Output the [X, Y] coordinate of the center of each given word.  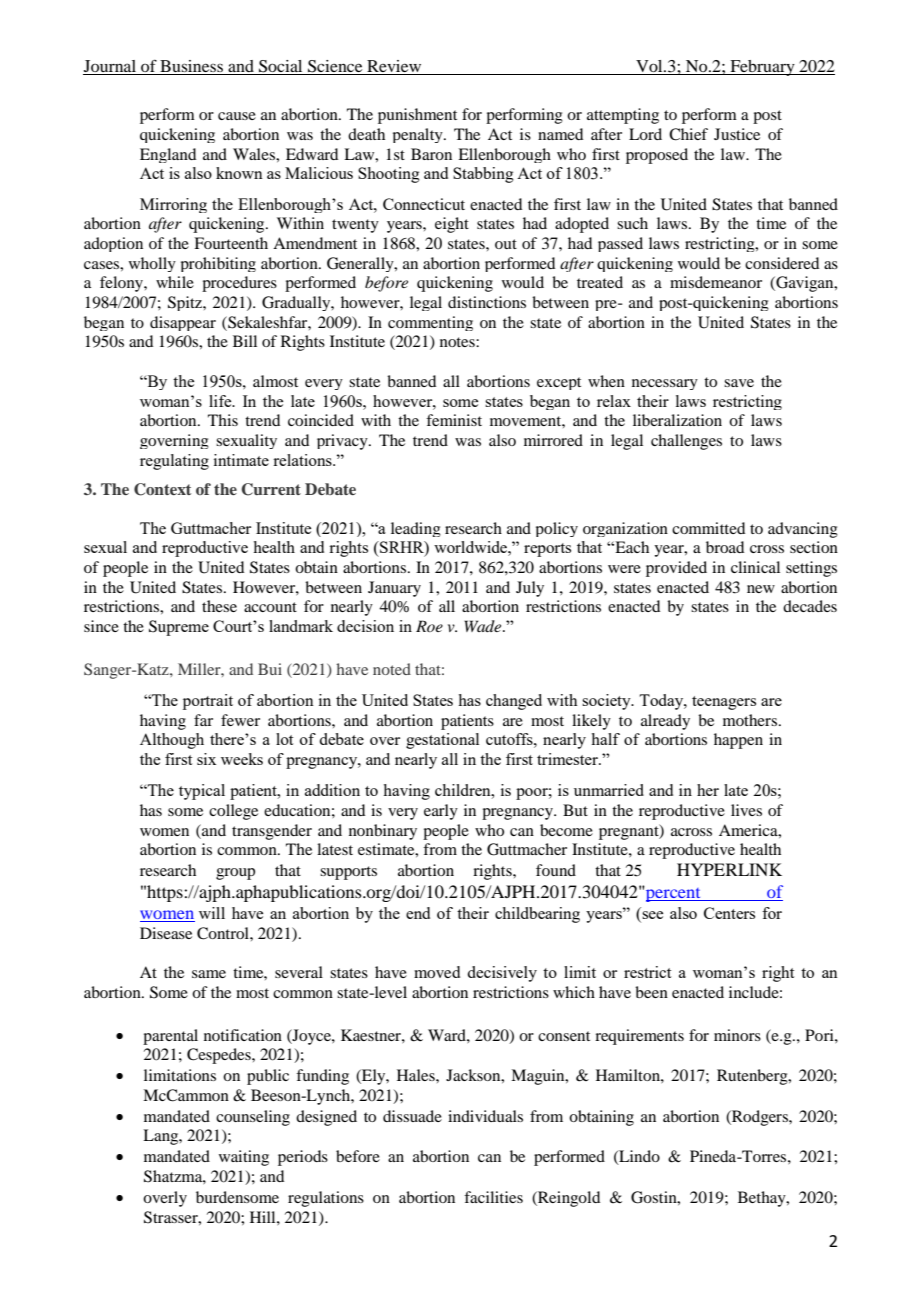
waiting [244, 1158]
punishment [417, 116]
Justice [737, 134]
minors [737, 1035]
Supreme [179, 628]
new [761, 589]
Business [191, 67]
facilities [493, 1197]
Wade [484, 626]
